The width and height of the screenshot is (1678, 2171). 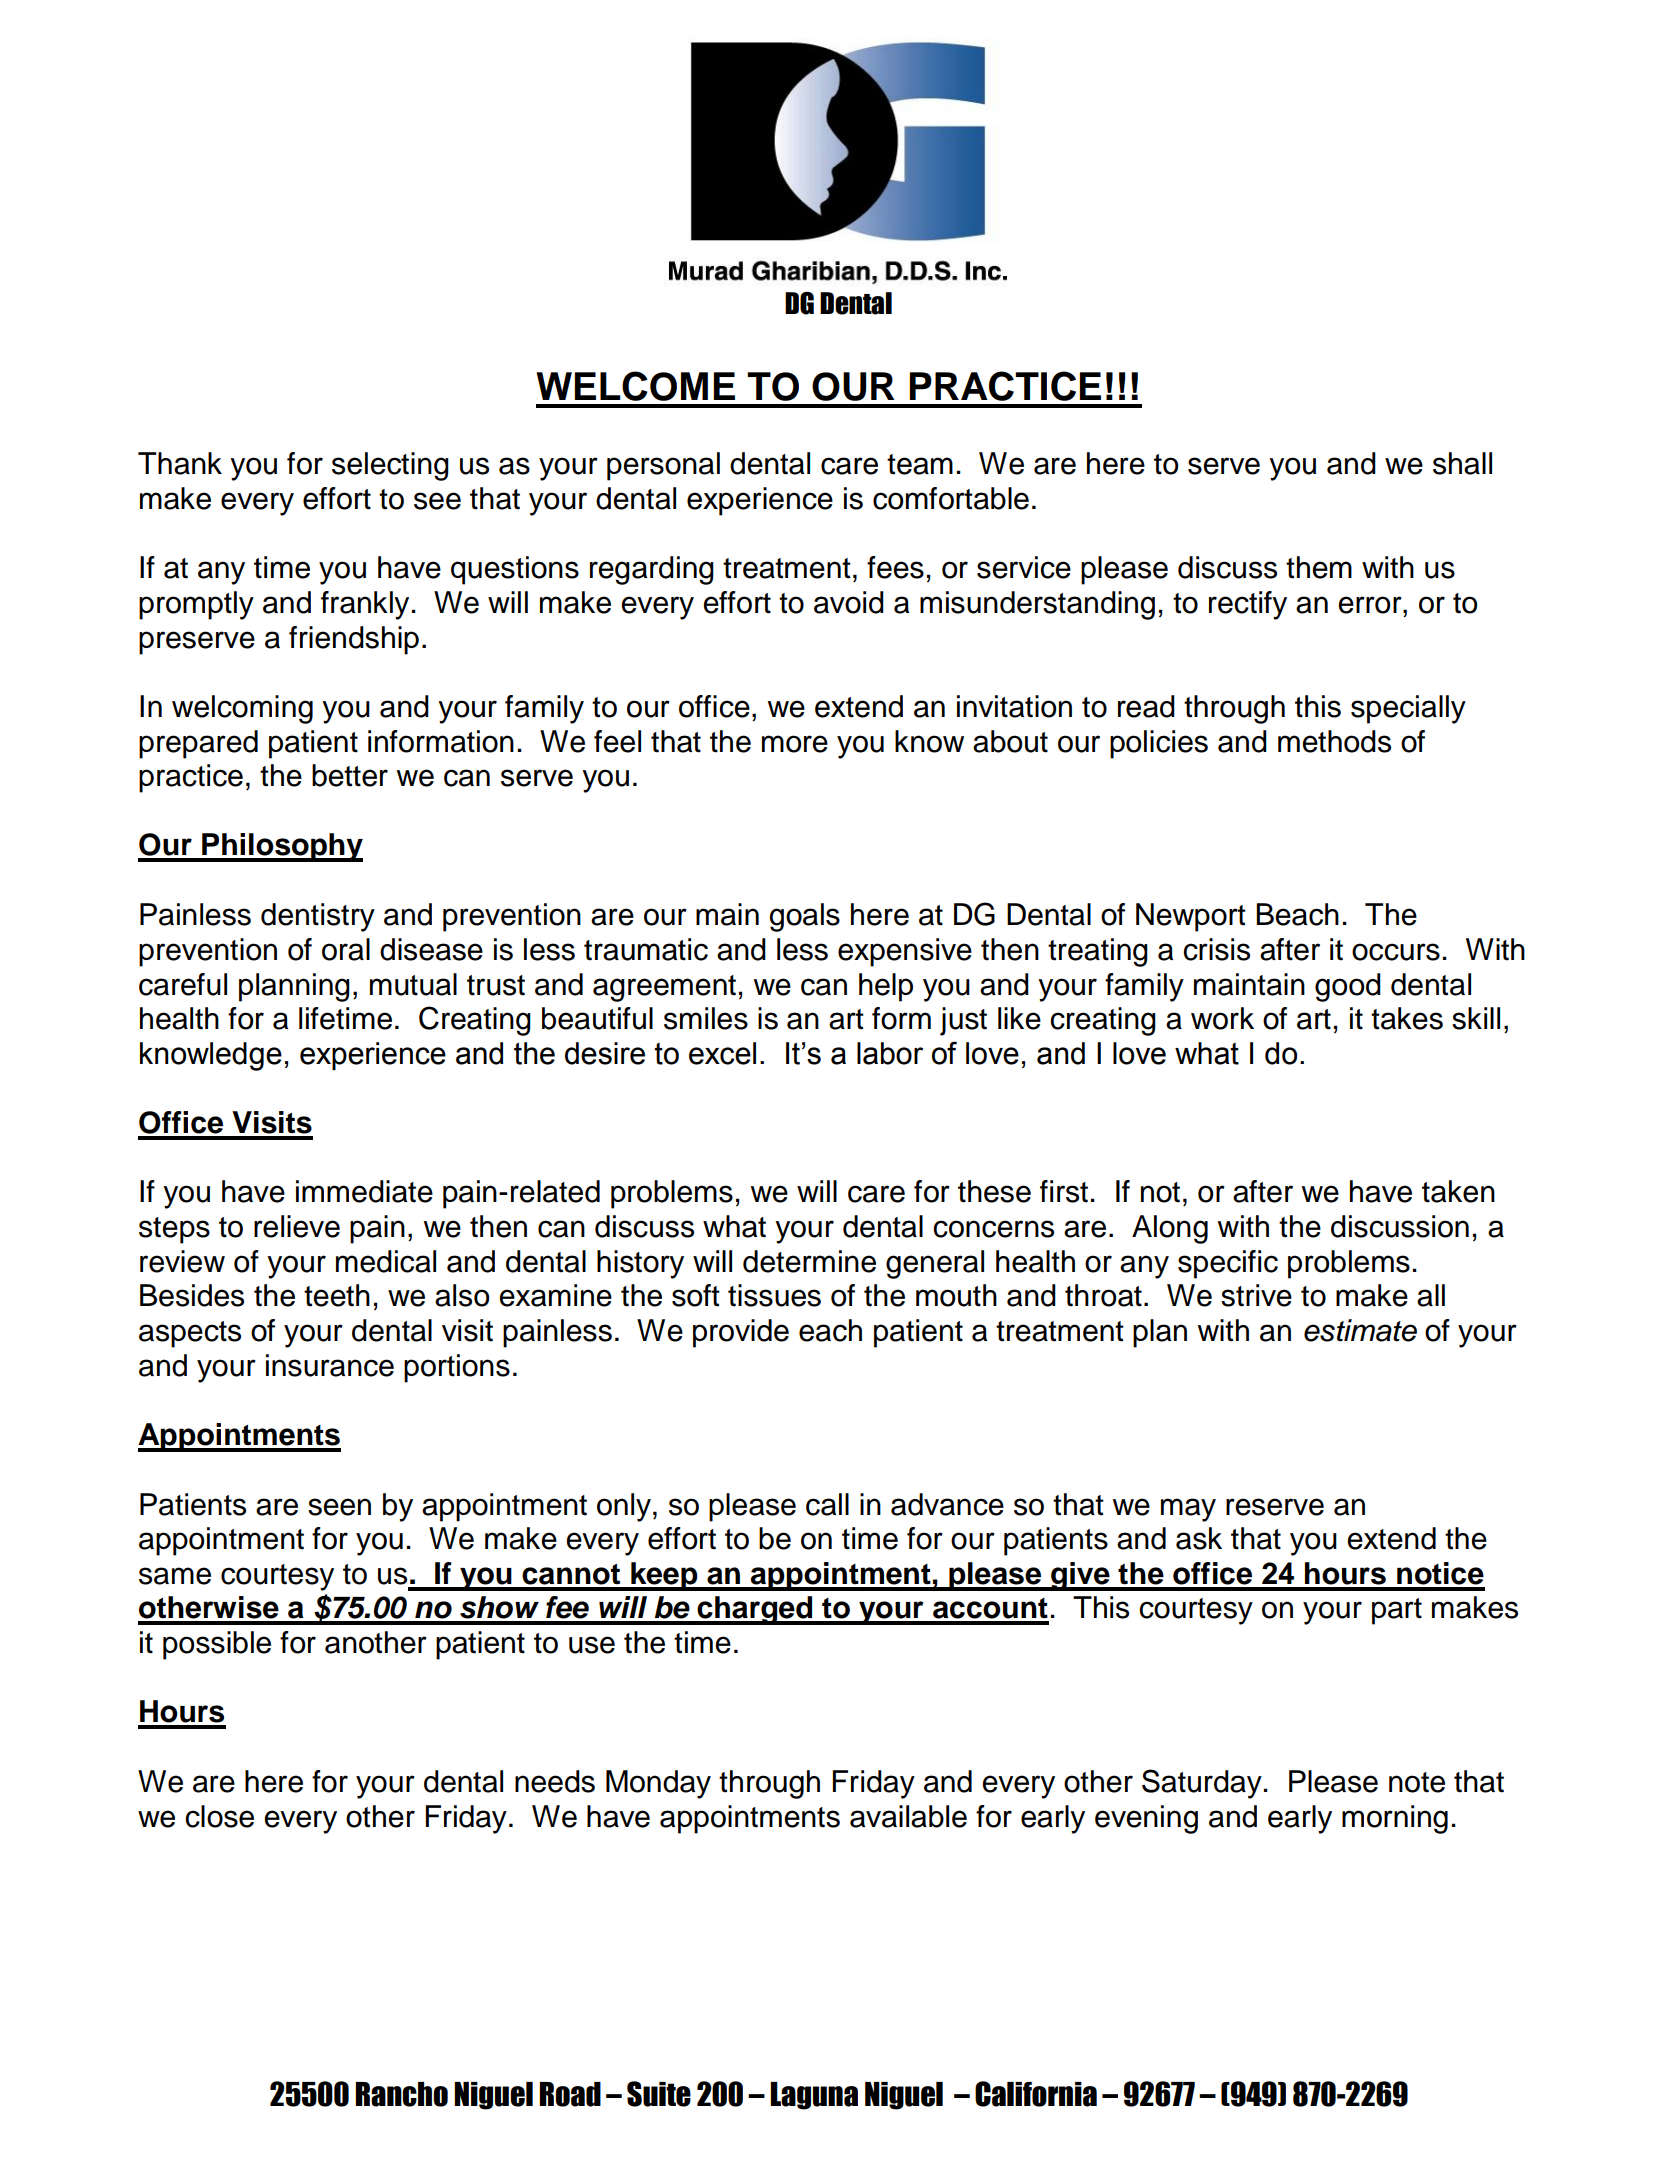 What do you see at coordinates (809, 1261) in the screenshot?
I see `determine` at bounding box center [809, 1261].
